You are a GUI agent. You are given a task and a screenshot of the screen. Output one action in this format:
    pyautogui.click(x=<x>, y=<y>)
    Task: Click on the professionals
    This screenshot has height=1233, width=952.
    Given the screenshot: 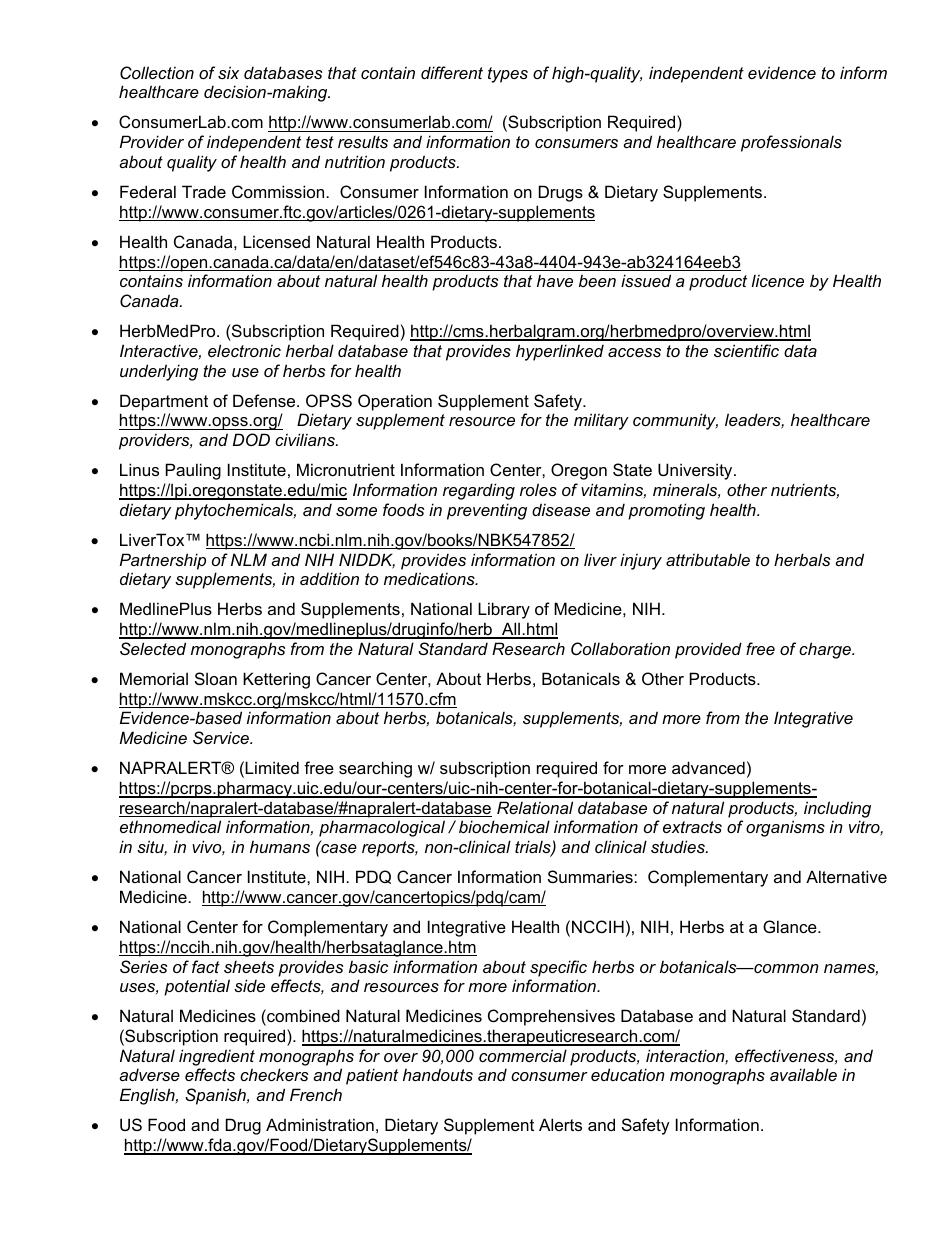 What is the action you would take?
    pyautogui.click(x=791, y=143)
